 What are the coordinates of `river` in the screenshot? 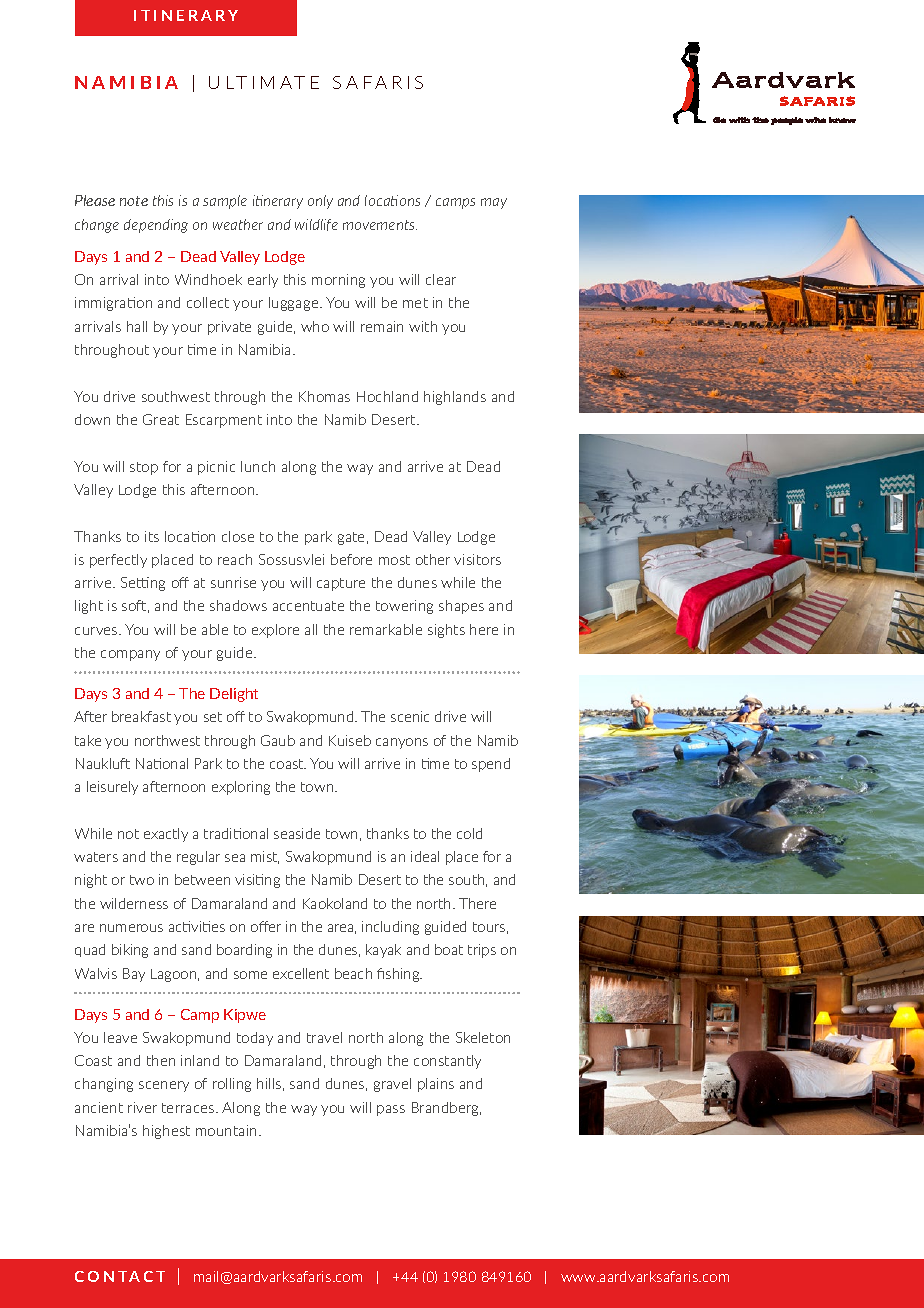 It's located at (142, 1107).
